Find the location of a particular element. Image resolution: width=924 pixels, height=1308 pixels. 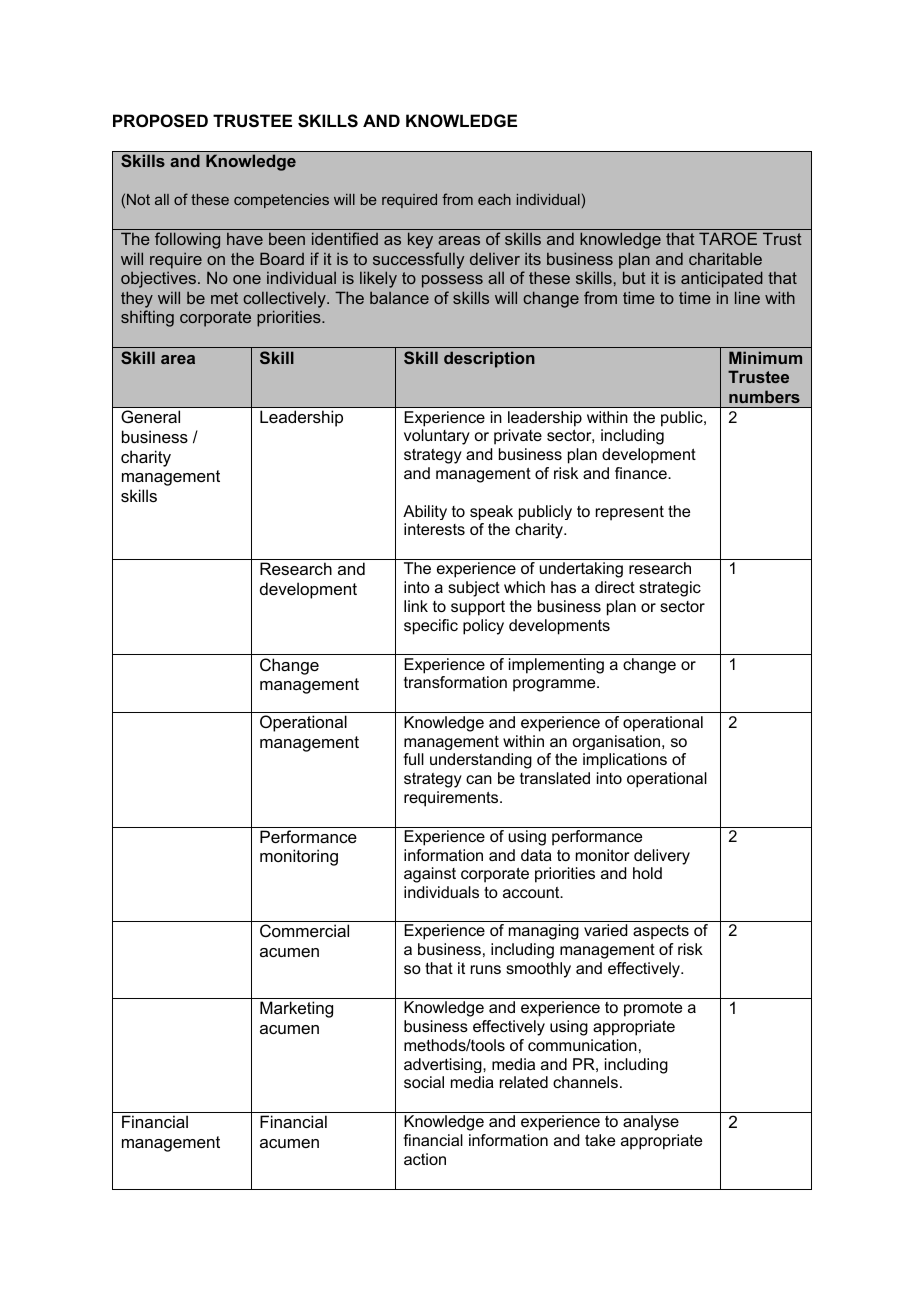

action is located at coordinates (425, 1159).
